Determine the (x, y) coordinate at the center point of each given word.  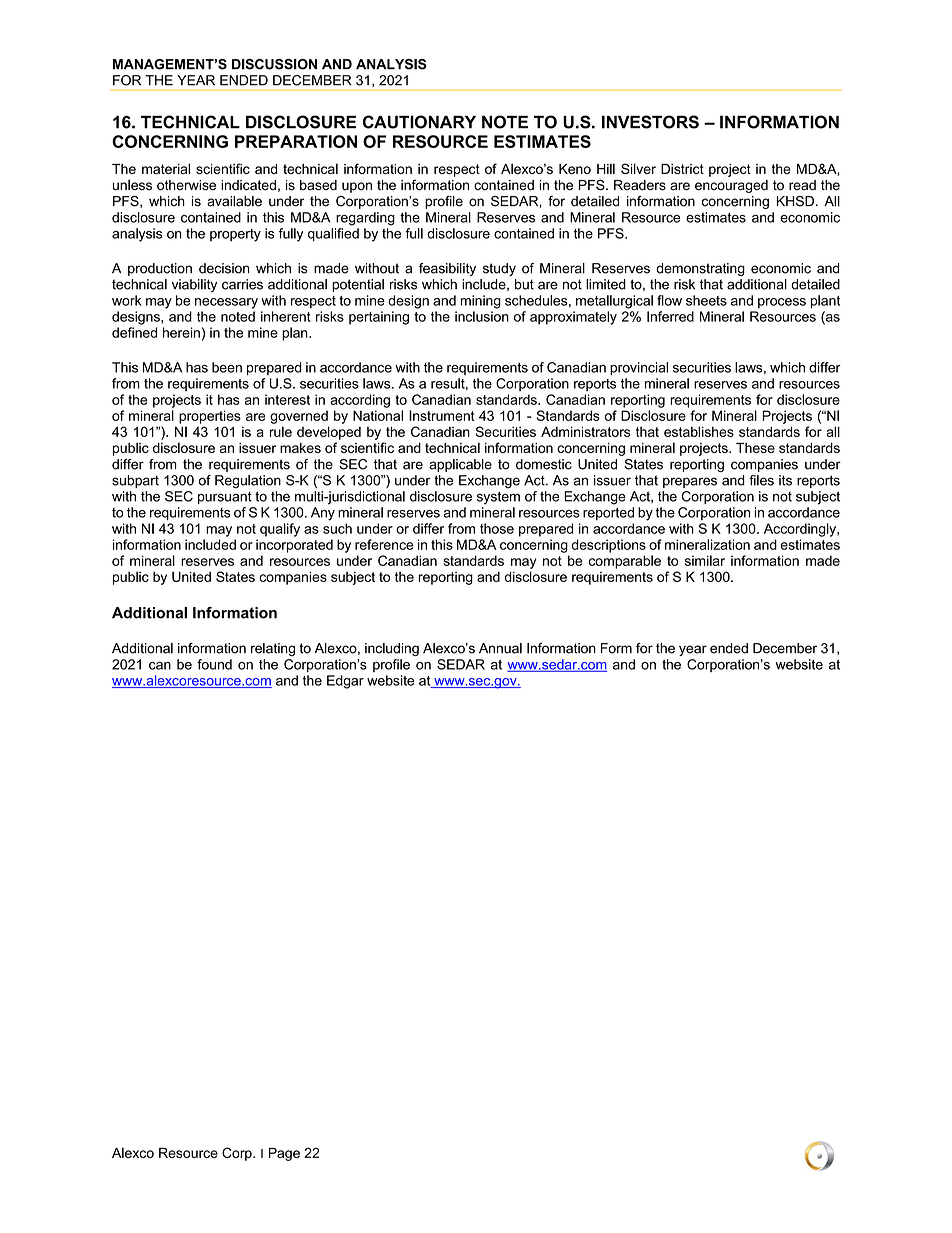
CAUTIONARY (419, 122)
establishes (699, 431)
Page (284, 1154)
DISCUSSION (274, 64)
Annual (500, 648)
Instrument (442, 415)
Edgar (345, 682)
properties (210, 417)
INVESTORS (650, 122)
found (214, 664)
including (392, 649)
